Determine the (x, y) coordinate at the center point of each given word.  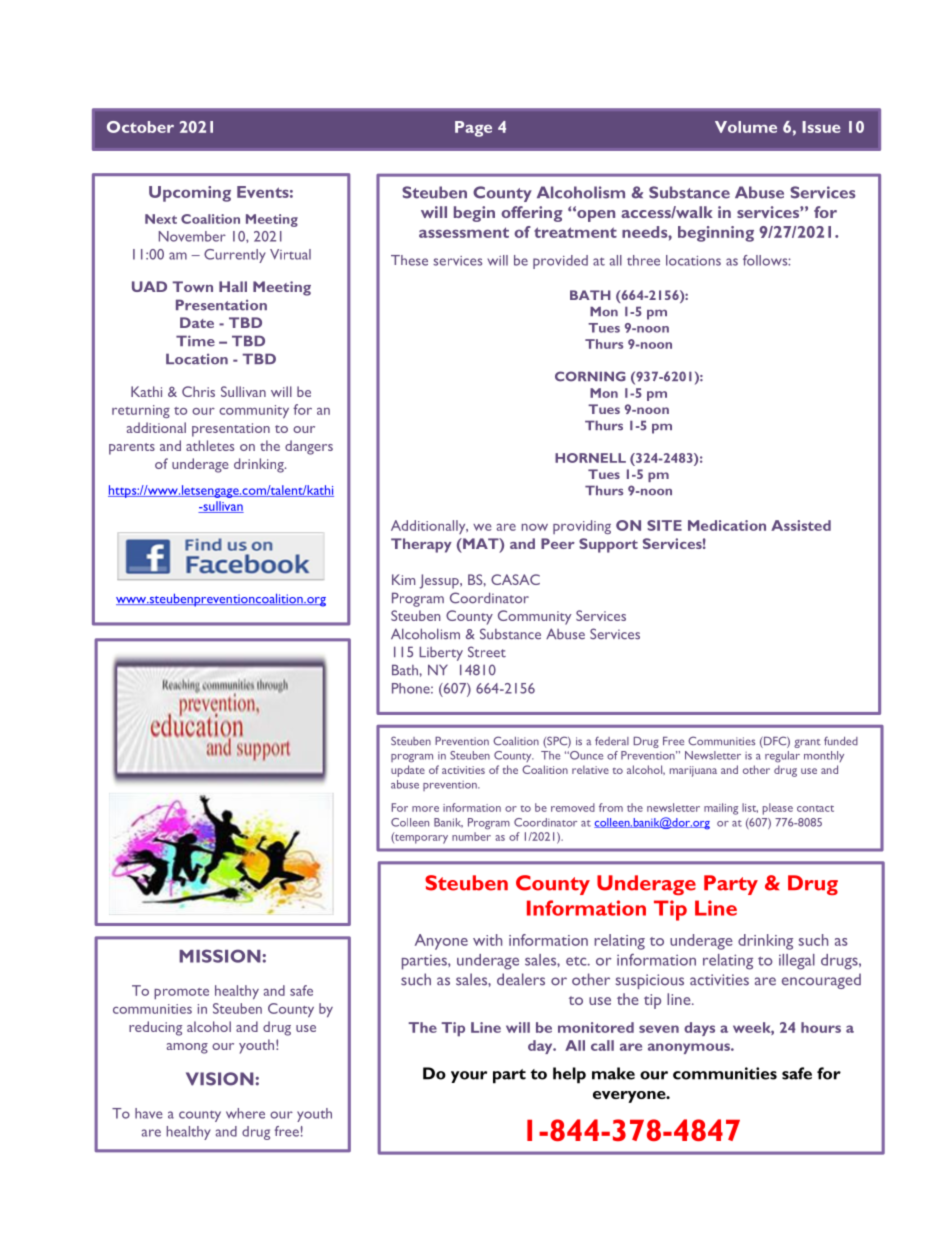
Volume (746, 127)
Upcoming (190, 194)
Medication (727, 525)
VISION (220, 1079)
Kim (403, 579)
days (699, 1029)
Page (473, 129)
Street (487, 652)
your (469, 1077)
